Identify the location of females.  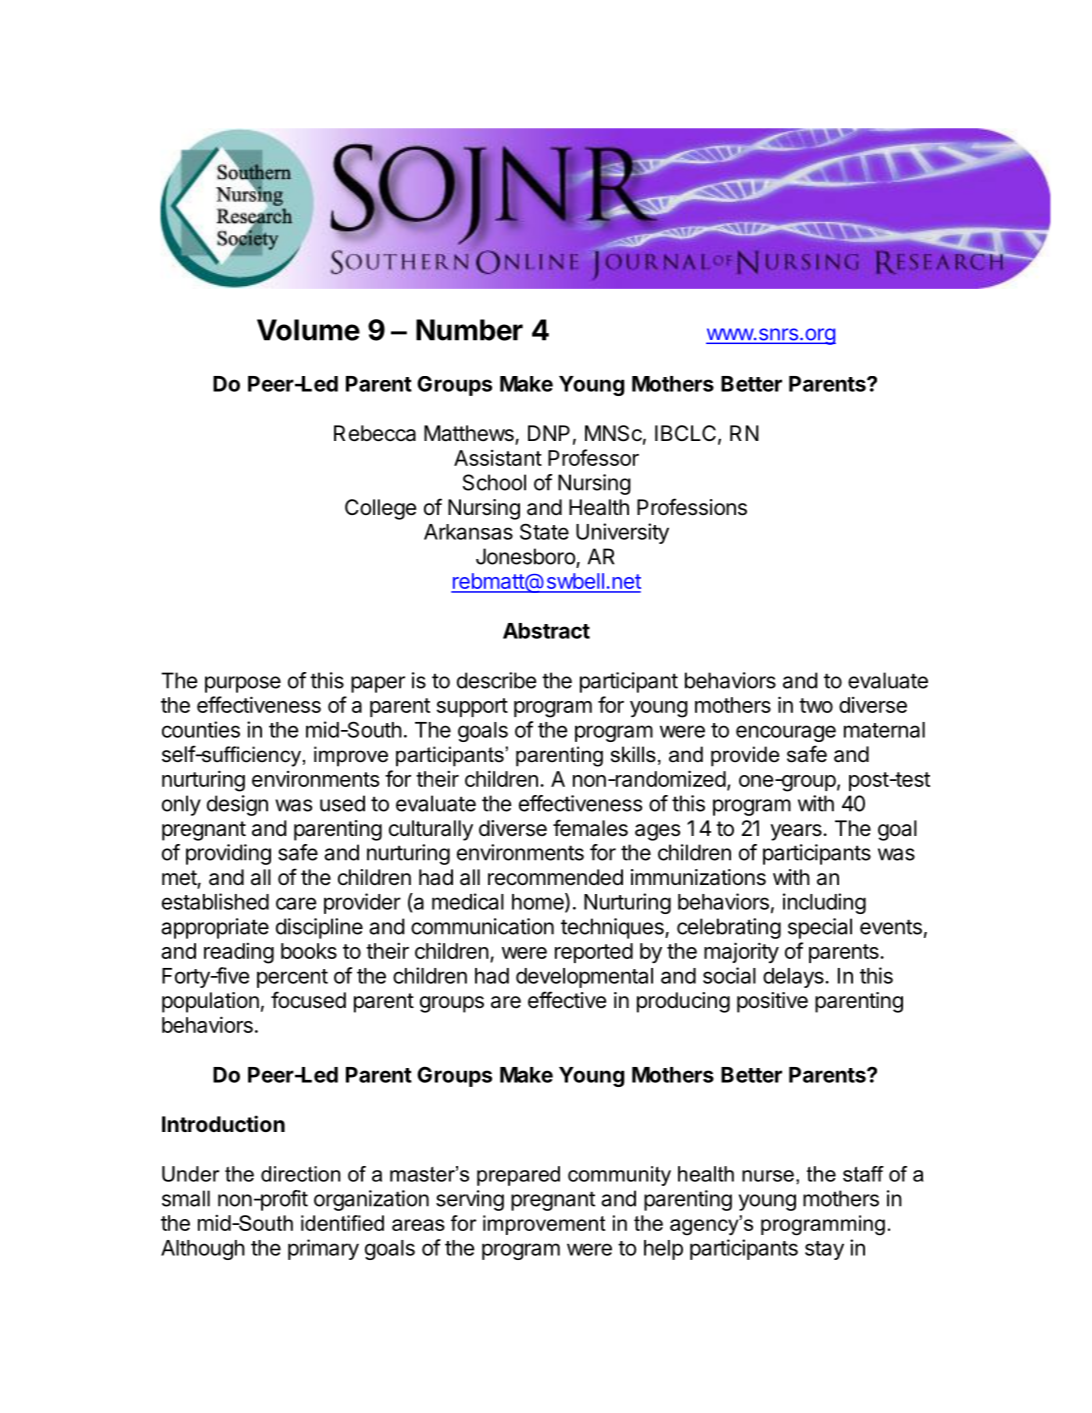
(590, 828).
